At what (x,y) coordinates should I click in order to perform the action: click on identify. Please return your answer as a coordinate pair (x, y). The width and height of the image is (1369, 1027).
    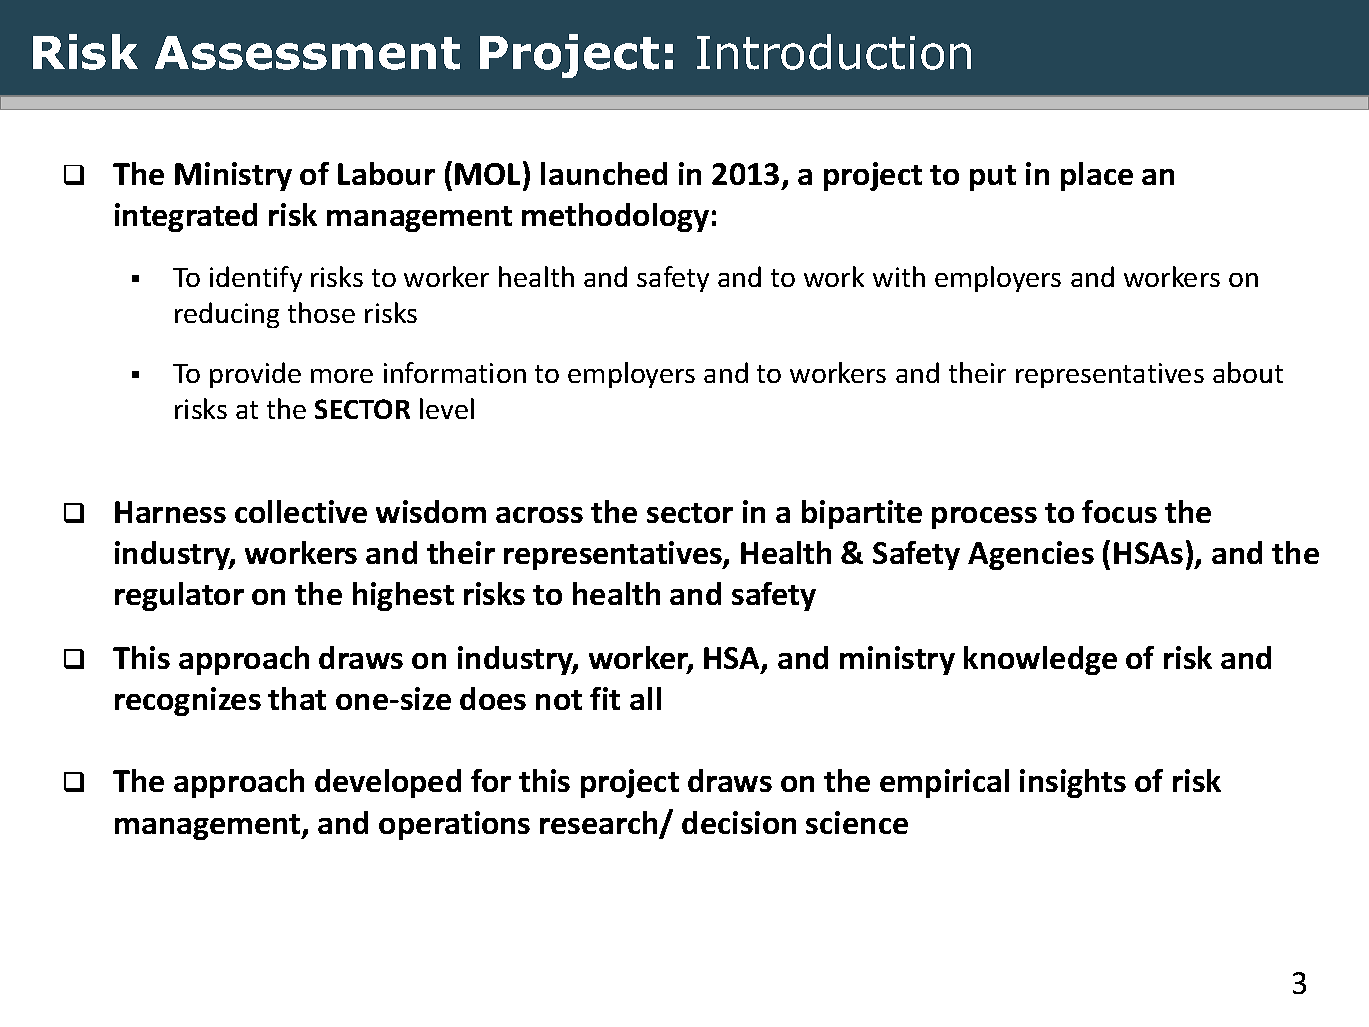
    Looking at the image, I should click on (256, 279).
